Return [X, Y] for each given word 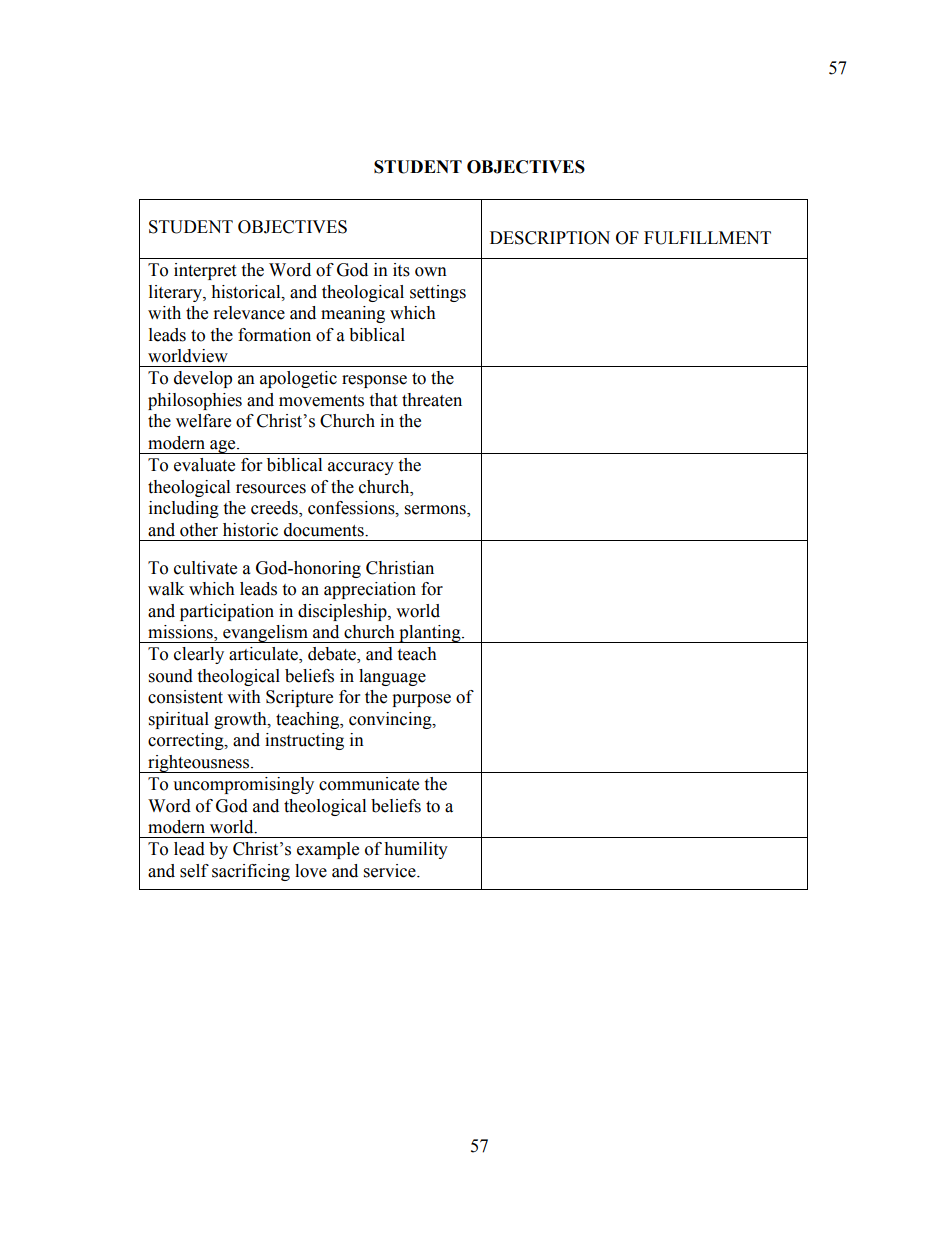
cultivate [205, 568]
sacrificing [251, 872]
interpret [205, 271]
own [431, 272]
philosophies [195, 401]
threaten [432, 400]
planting [430, 634]
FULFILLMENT [707, 238]
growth [241, 720]
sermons [436, 511]
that [383, 400]
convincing [391, 720]
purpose [421, 700]
